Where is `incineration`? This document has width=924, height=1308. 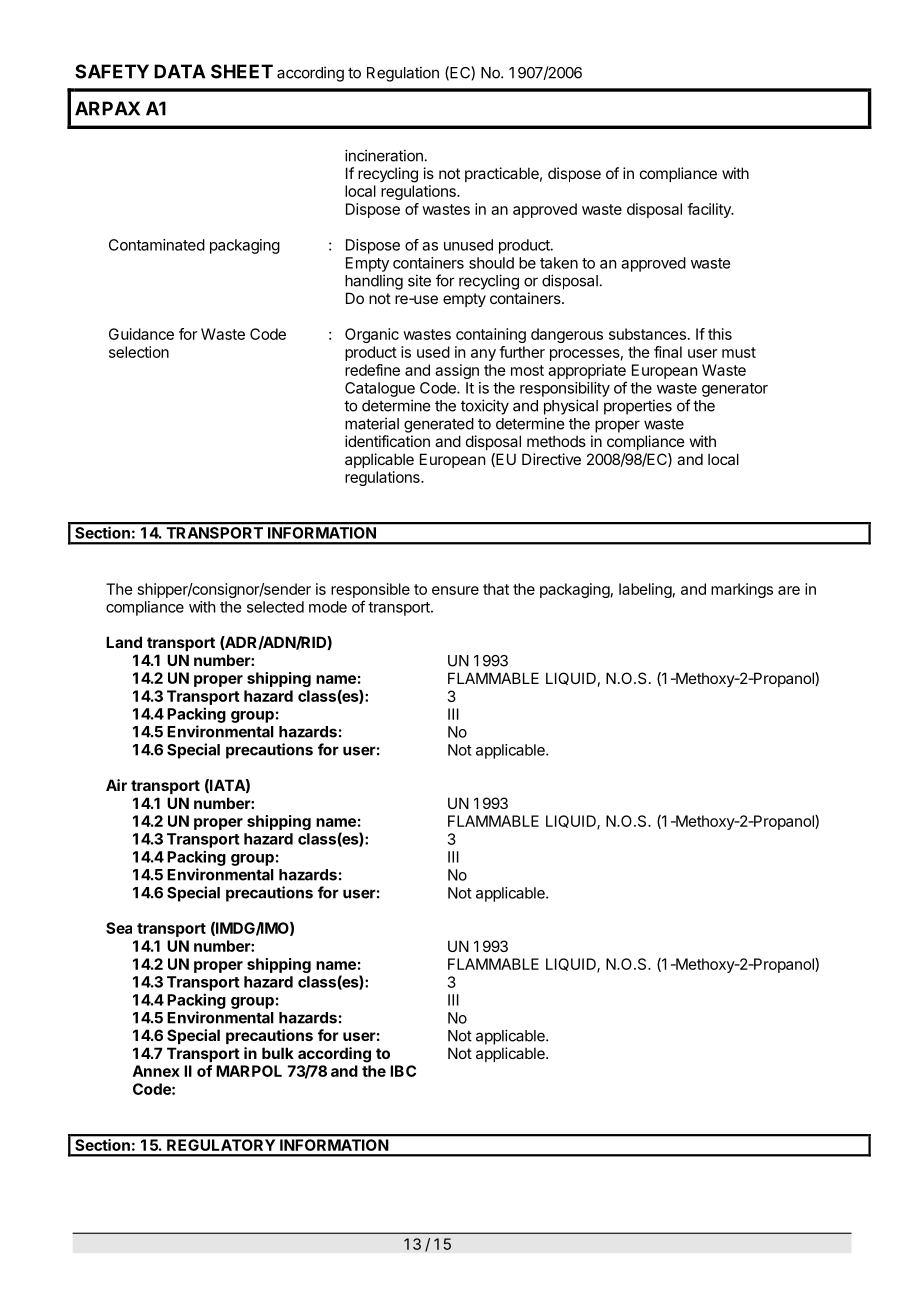
incineration is located at coordinates (384, 155).
